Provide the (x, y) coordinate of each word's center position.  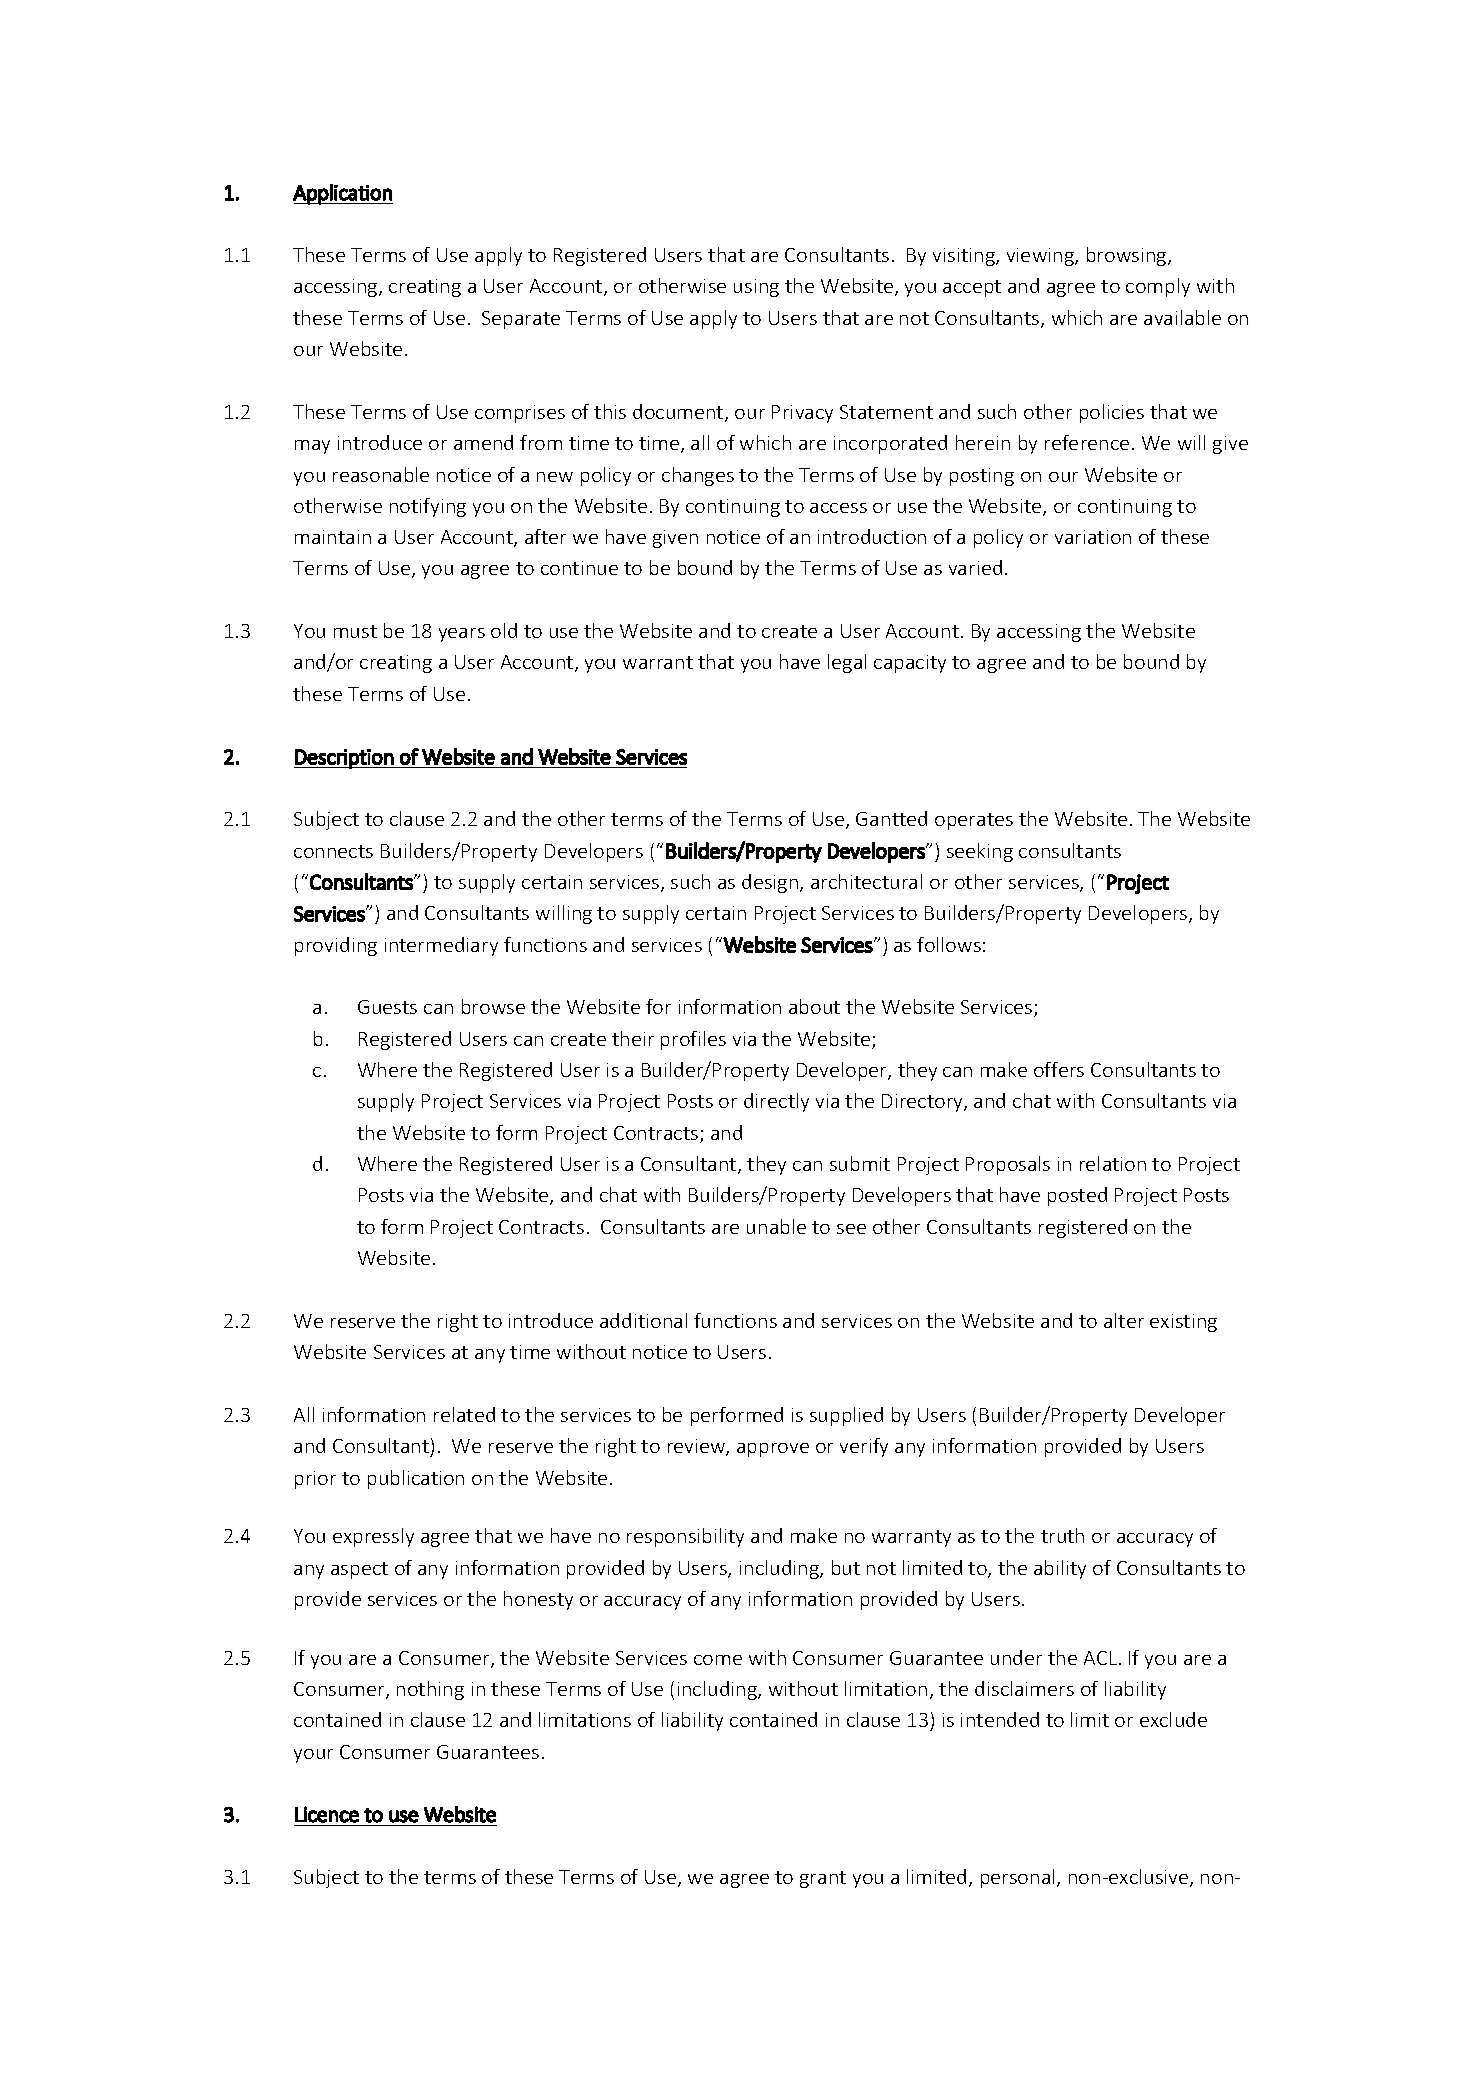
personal (1017, 1878)
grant (823, 1879)
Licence (327, 1814)
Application (343, 194)
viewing (1041, 257)
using (756, 288)
